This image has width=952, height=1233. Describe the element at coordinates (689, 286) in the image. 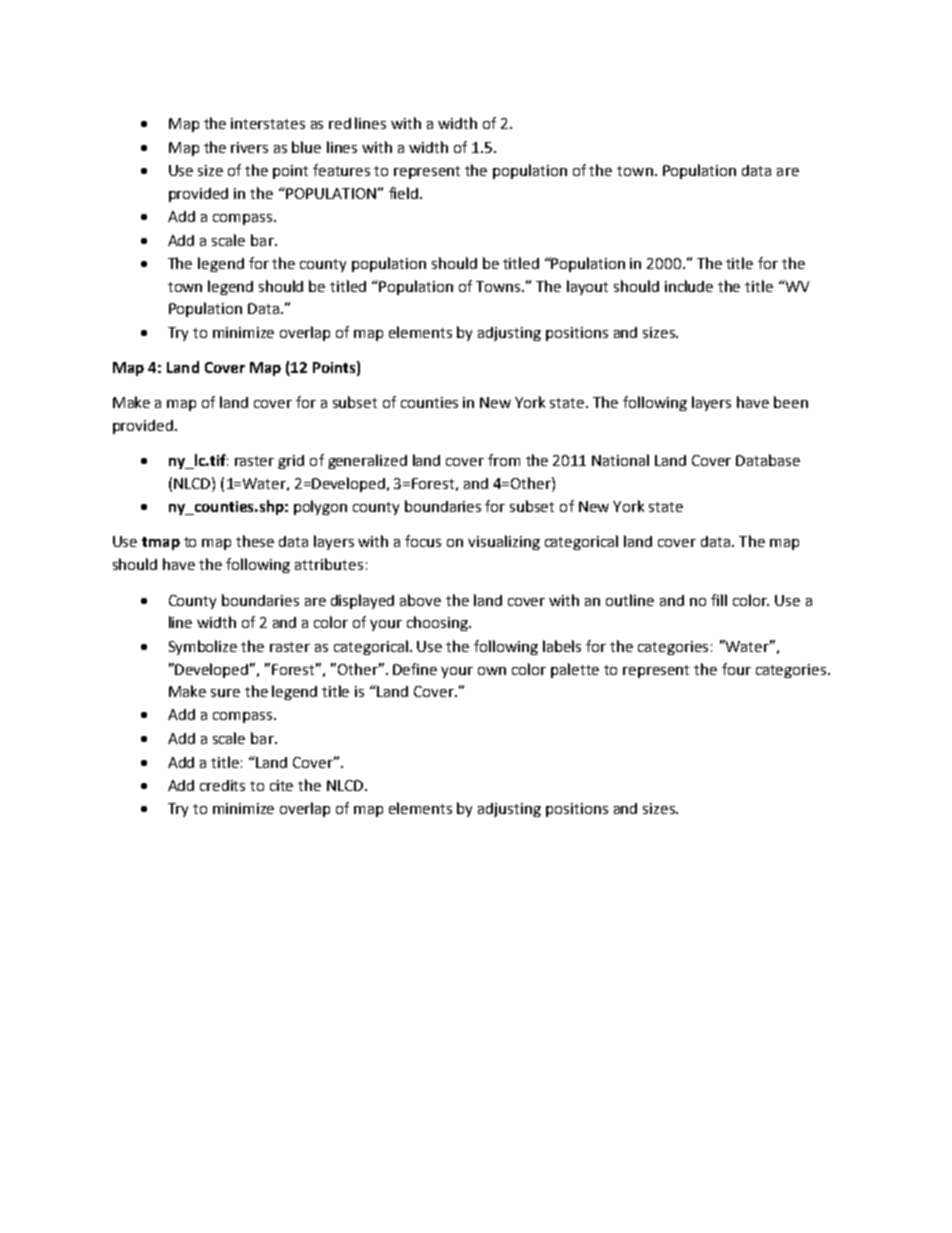

I see `include` at that location.
